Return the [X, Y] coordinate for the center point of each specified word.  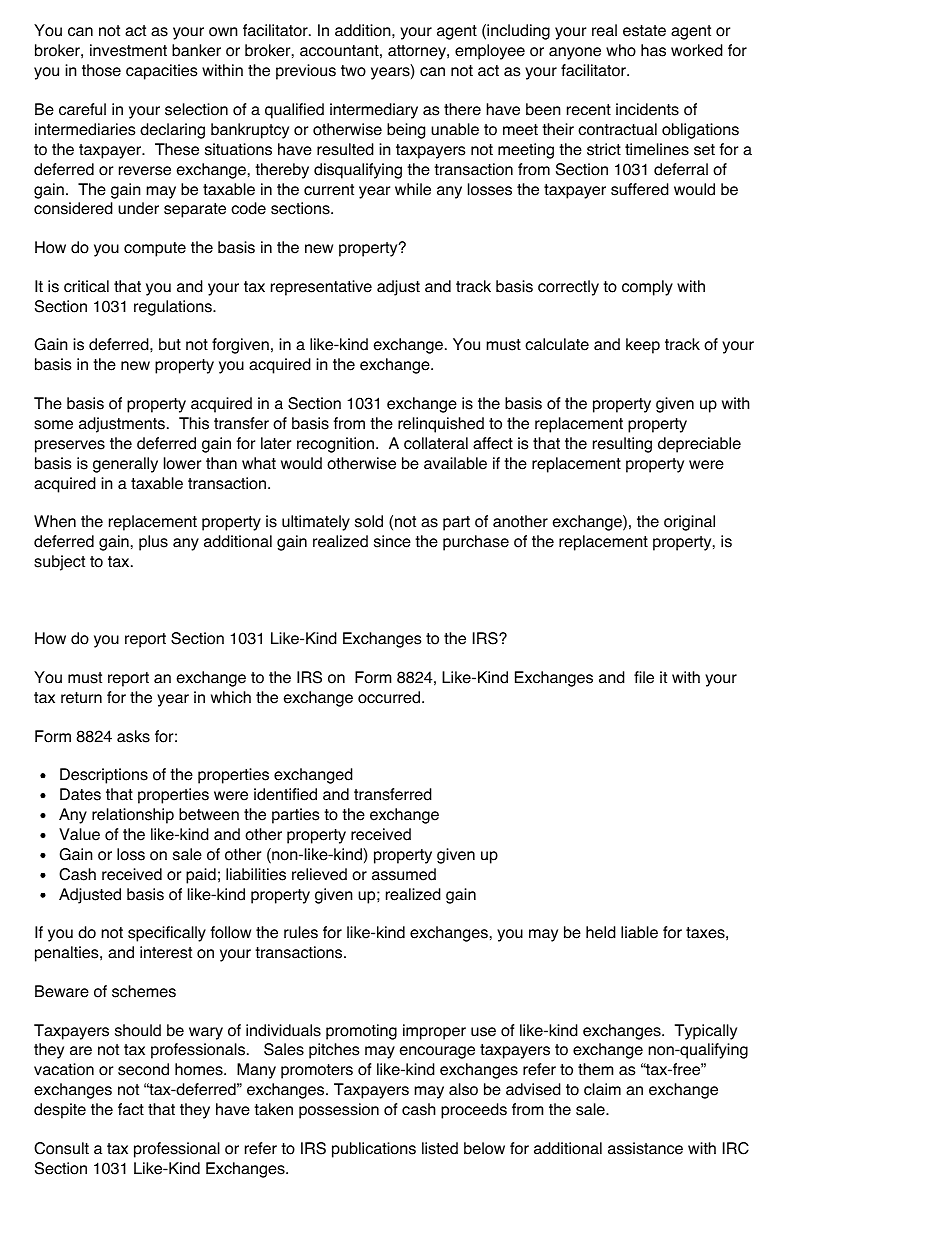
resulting [622, 445]
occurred [389, 697]
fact [131, 1109]
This [194, 423]
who [621, 50]
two [353, 71]
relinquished [441, 425]
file [644, 677]
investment [128, 50]
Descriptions [104, 776]
